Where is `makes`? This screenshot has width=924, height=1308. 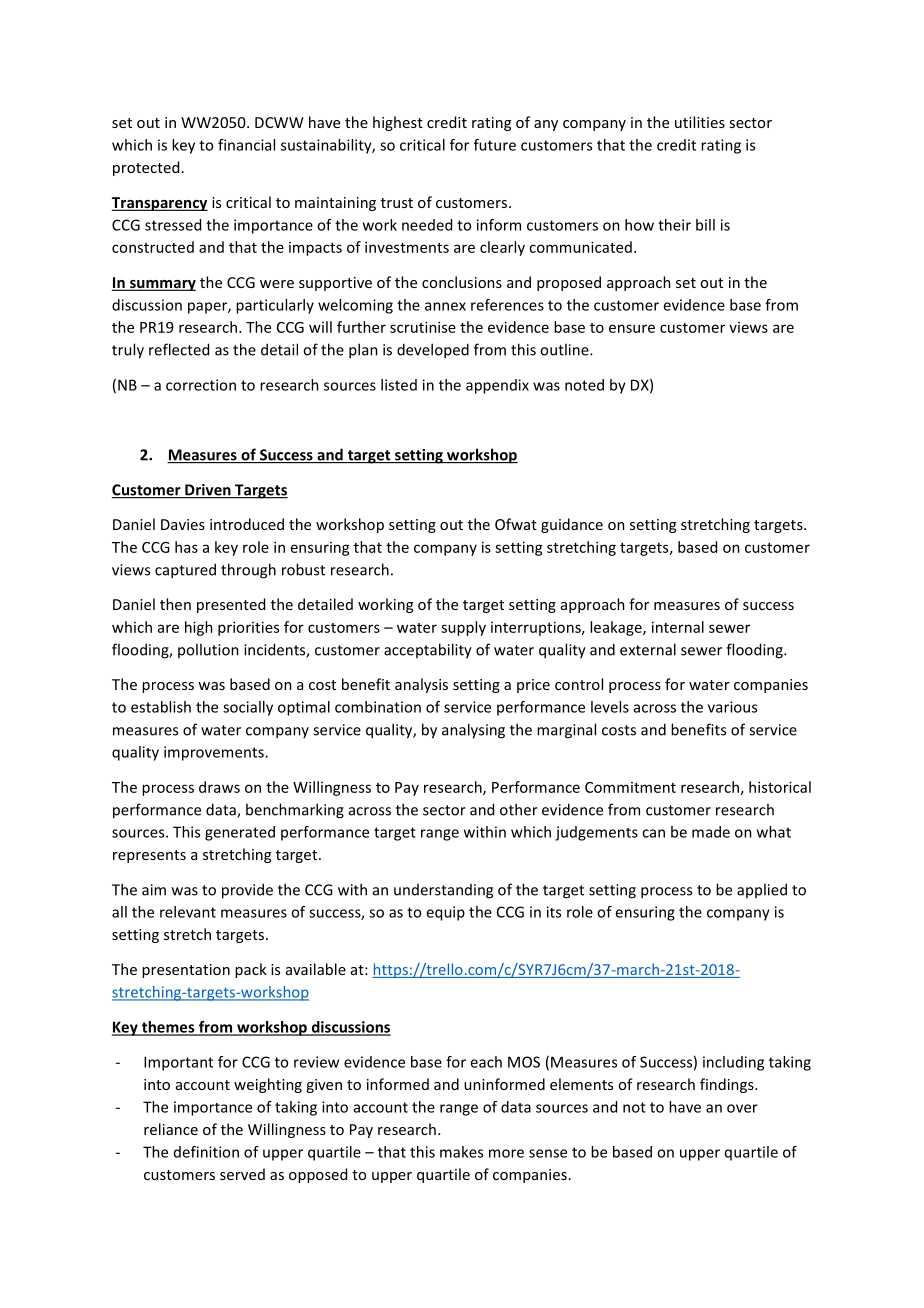
makes is located at coordinates (461, 1152).
